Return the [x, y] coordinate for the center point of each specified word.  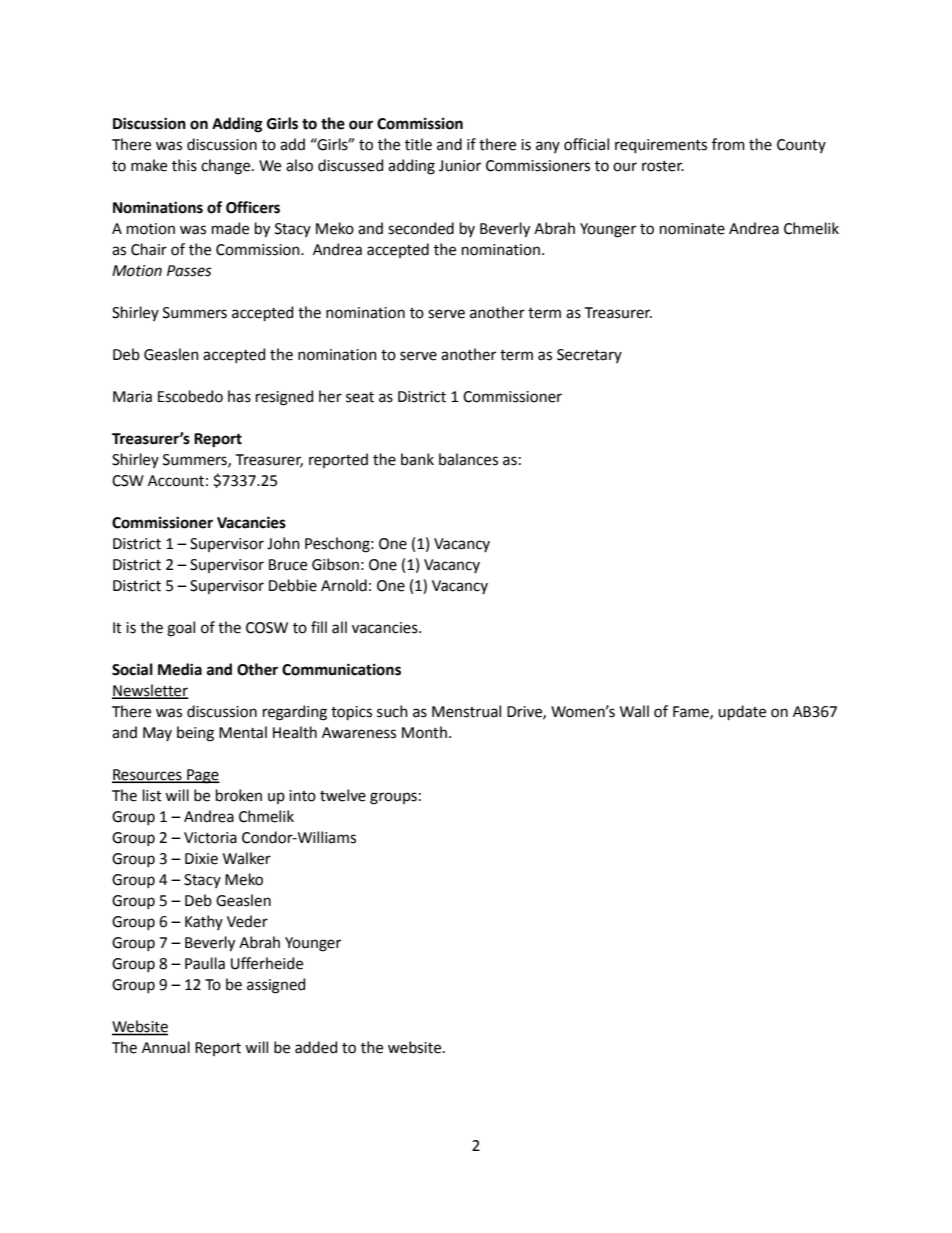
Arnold [344, 585]
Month [424, 732]
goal [181, 629]
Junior [460, 166]
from [728, 144]
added [316, 1047]
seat [360, 397]
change [227, 167]
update [742, 712]
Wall [634, 711]
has [239, 396]
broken [239, 795]
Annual [166, 1047]
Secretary [589, 356]
